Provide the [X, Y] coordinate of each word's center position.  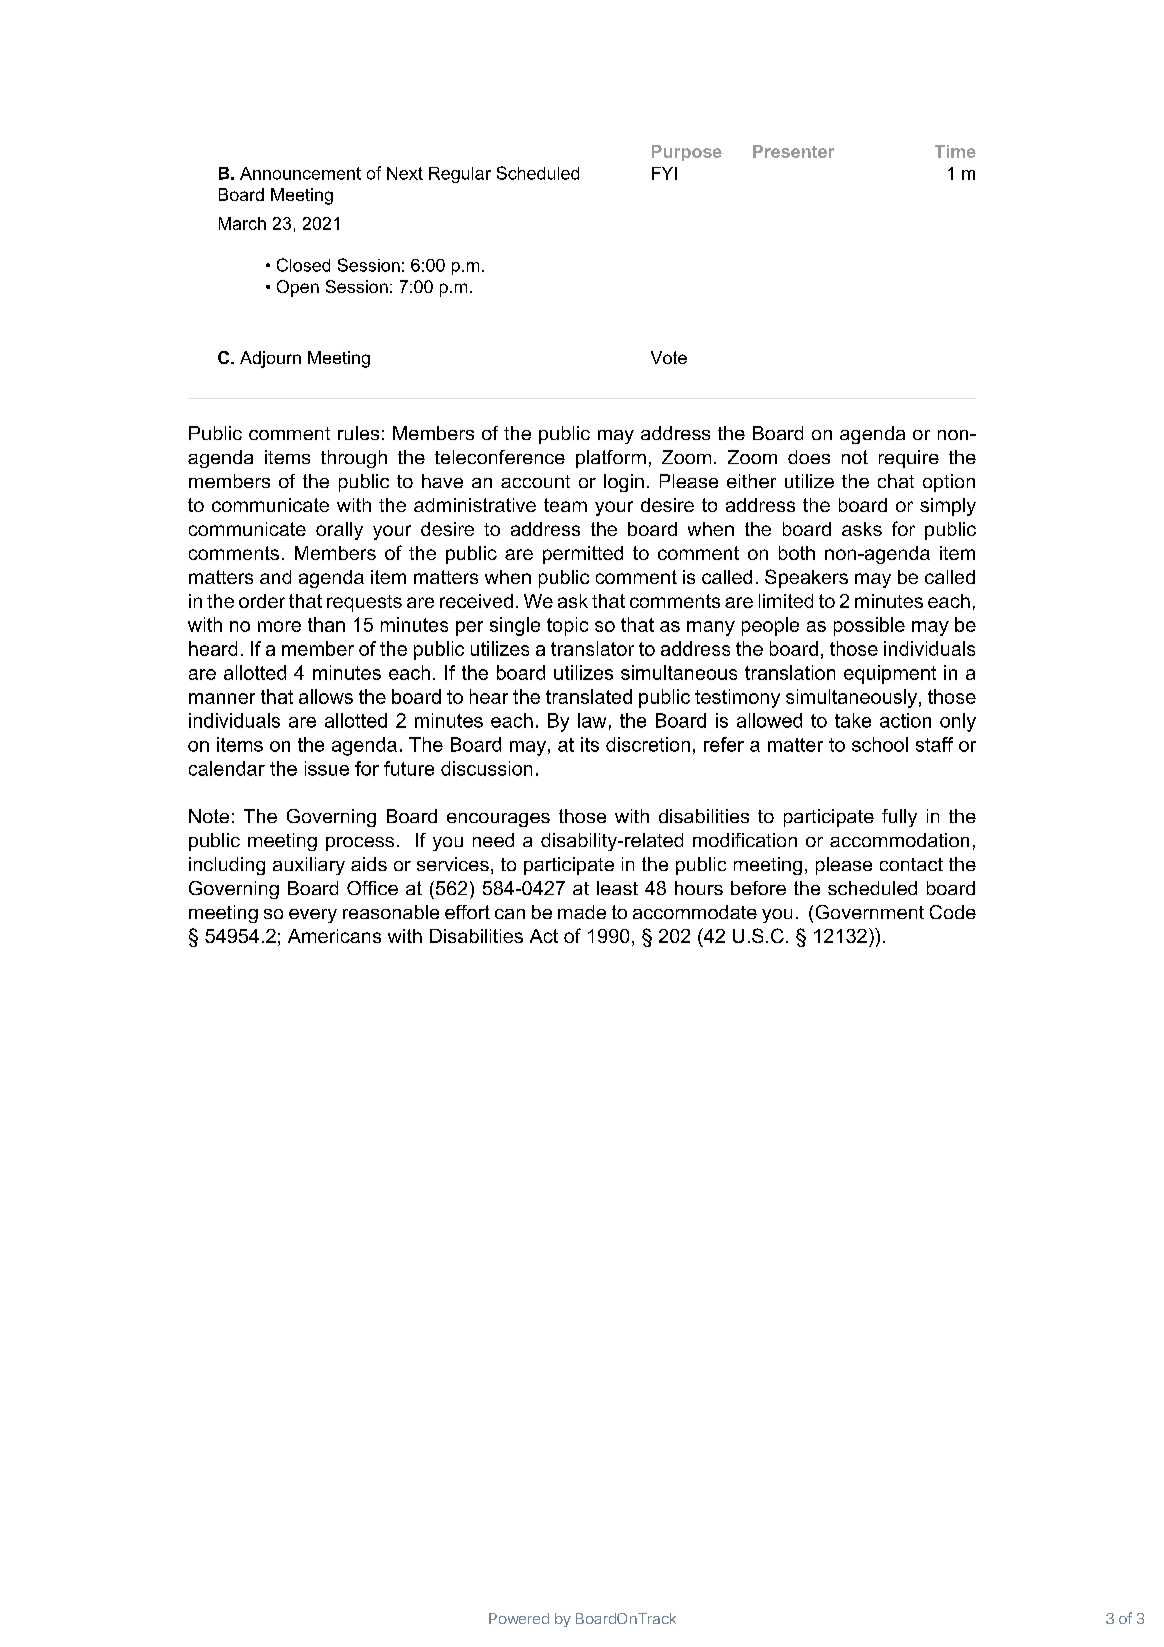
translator [592, 648]
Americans [334, 936]
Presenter [793, 151]
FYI [664, 173]
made [582, 912]
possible [869, 626]
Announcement [300, 173]
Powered [519, 1618]
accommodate [695, 912]
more [279, 626]
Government [870, 912]
